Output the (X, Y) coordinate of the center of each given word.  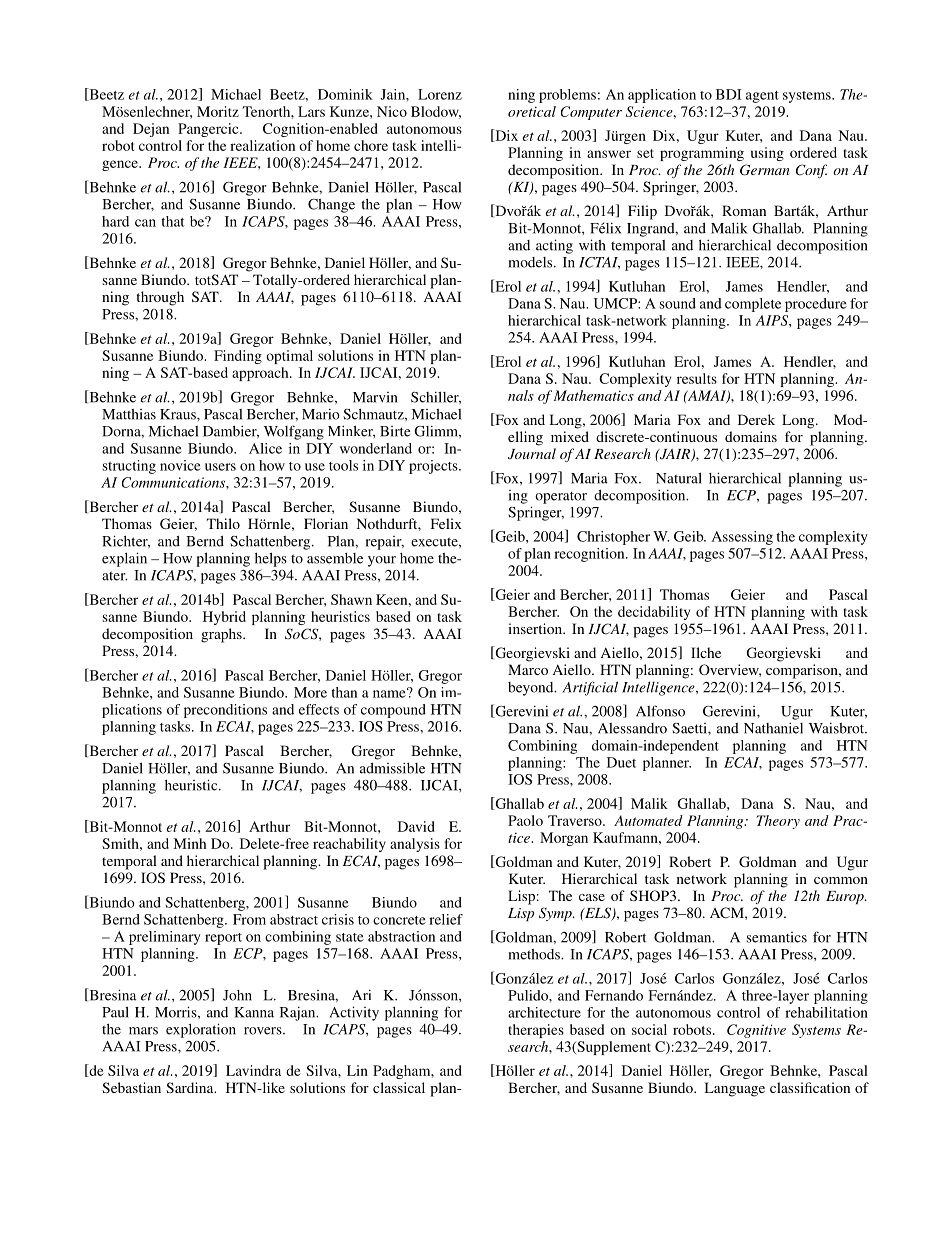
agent (762, 97)
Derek (756, 419)
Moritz (218, 111)
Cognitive (756, 1031)
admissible (392, 768)
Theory (778, 822)
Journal (532, 454)
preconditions (225, 711)
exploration (201, 1030)
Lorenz (440, 94)
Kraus (179, 414)
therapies (536, 1031)
